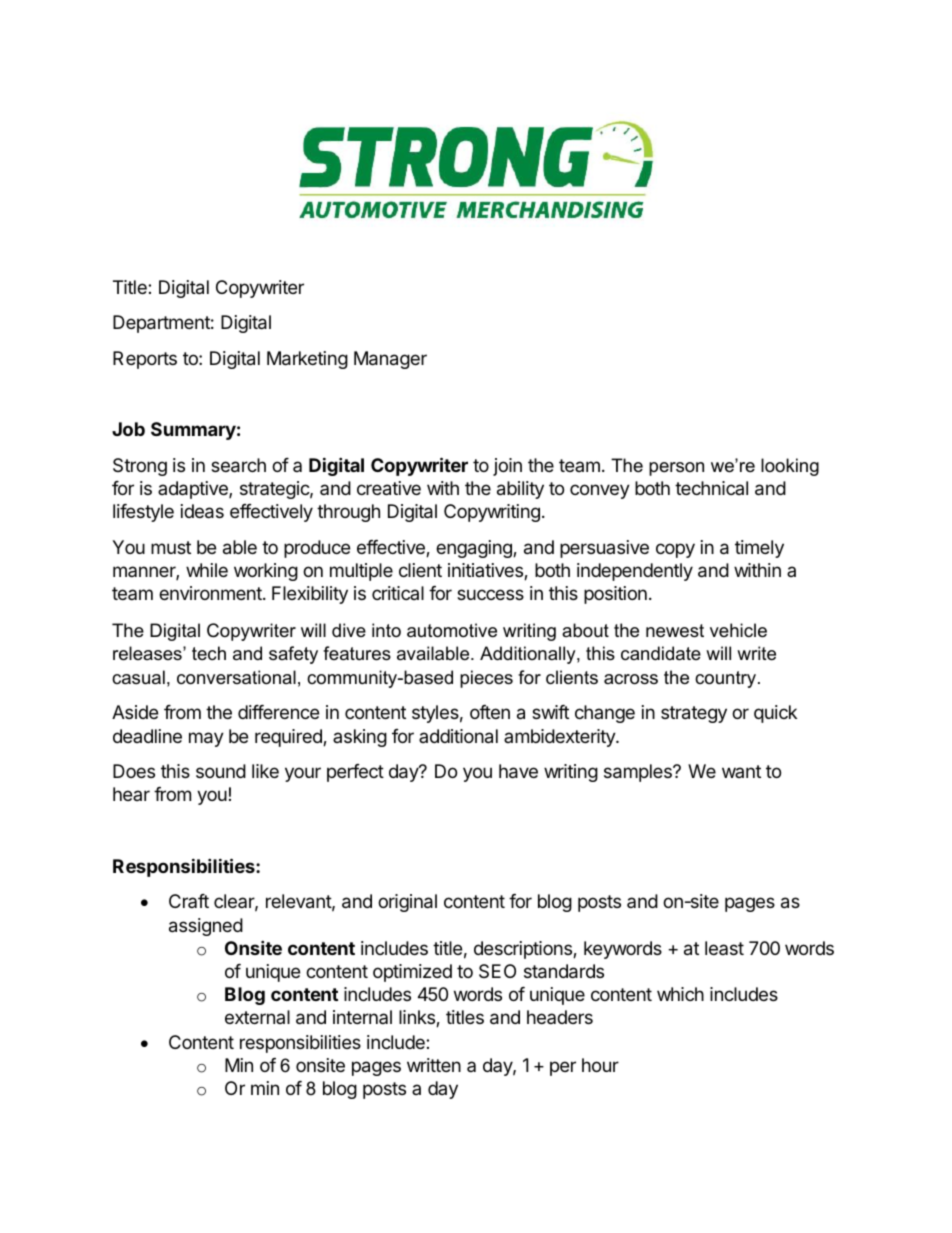 The width and height of the image is (952, 1233). Describe the element at coordinates (680, 994) in the image. I see `which` at that location.
